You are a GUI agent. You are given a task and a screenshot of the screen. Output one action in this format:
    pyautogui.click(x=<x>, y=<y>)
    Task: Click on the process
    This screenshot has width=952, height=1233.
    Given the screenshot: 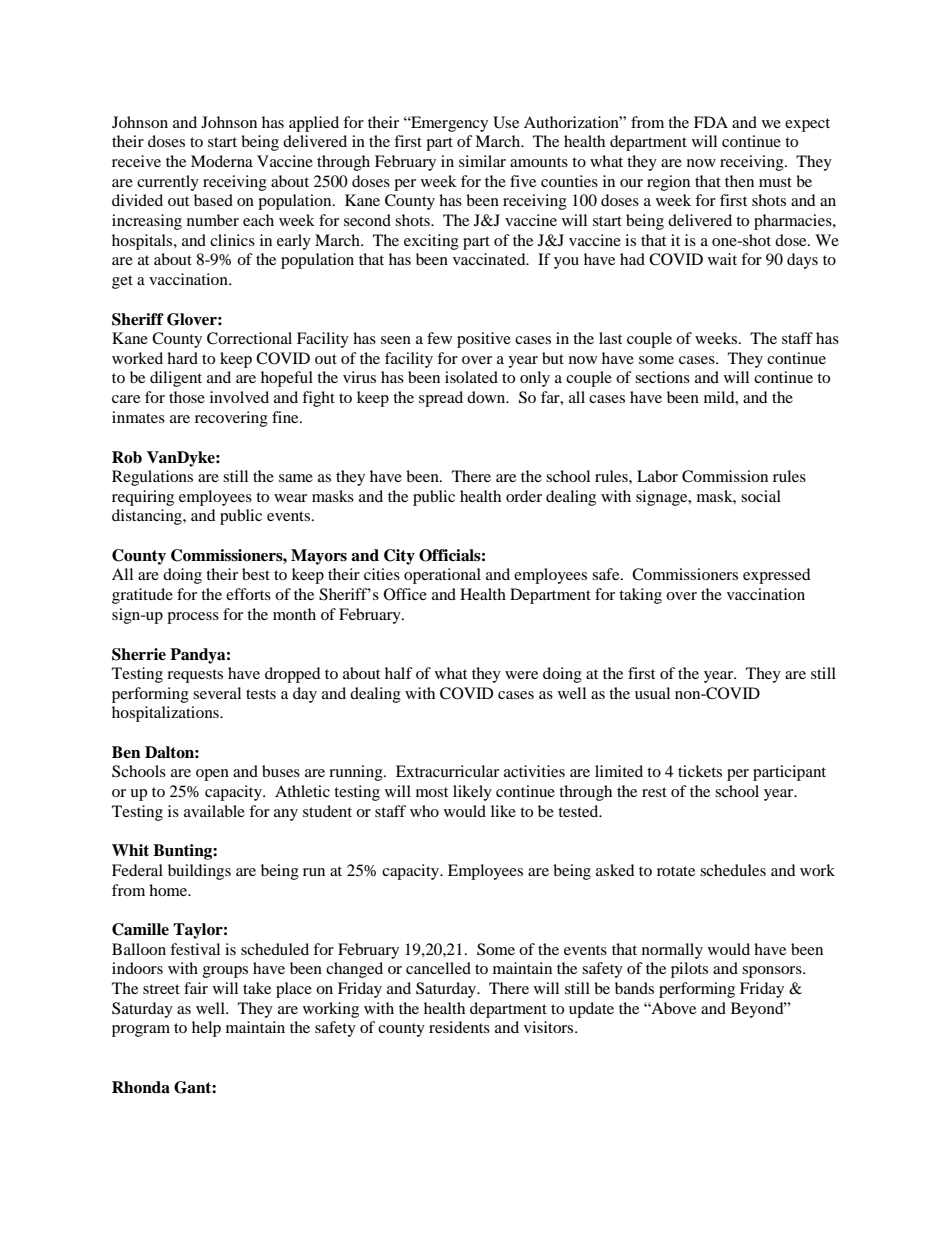 What is the action you would take?
    pyautogui.click(x=193, y=618)
